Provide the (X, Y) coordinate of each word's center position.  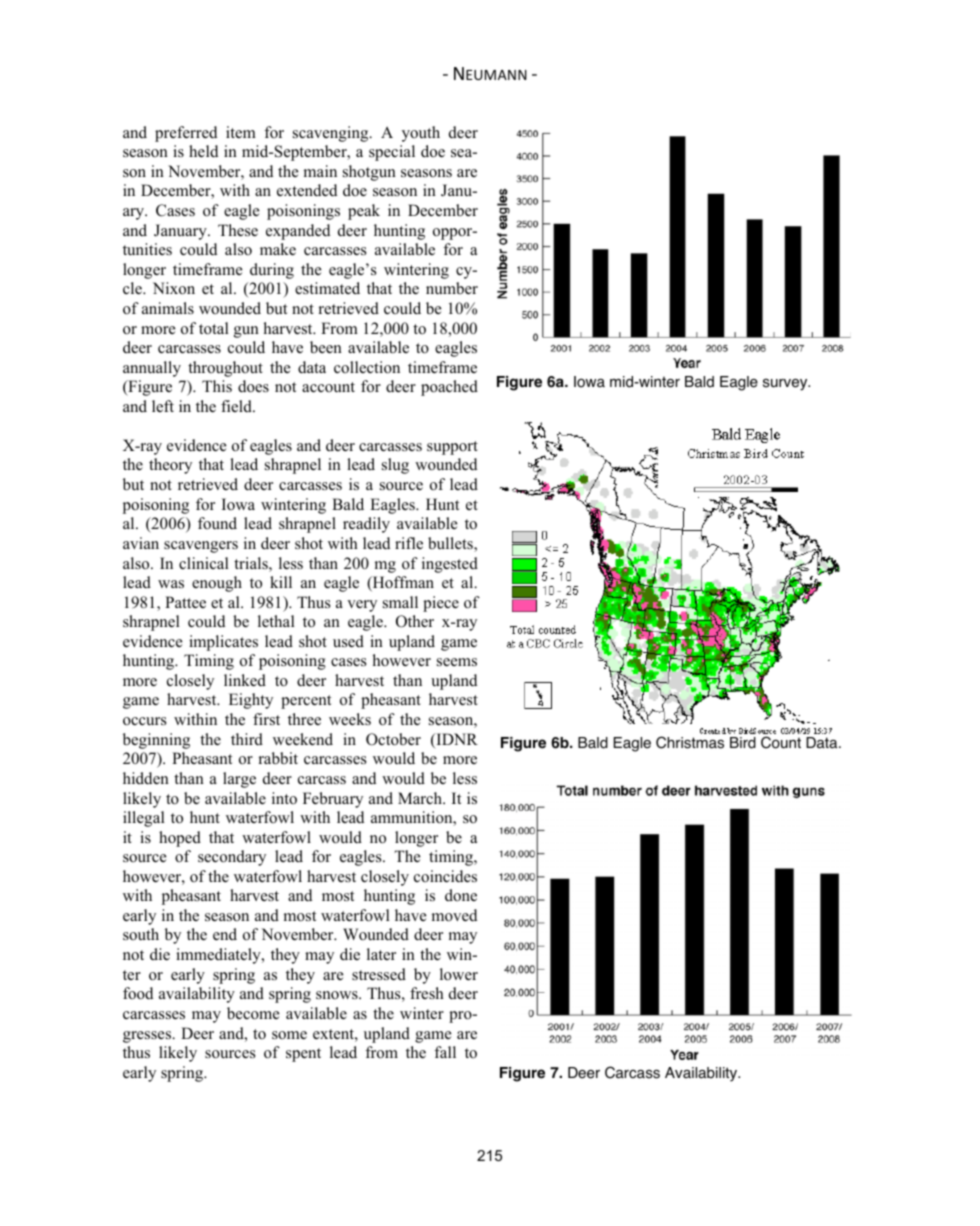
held (203, 151)
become (253, 1013)
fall (445, 1052)
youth (421, 134)
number (452, 288)
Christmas (690, 742)
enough (217, 584)
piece (441, 604)
